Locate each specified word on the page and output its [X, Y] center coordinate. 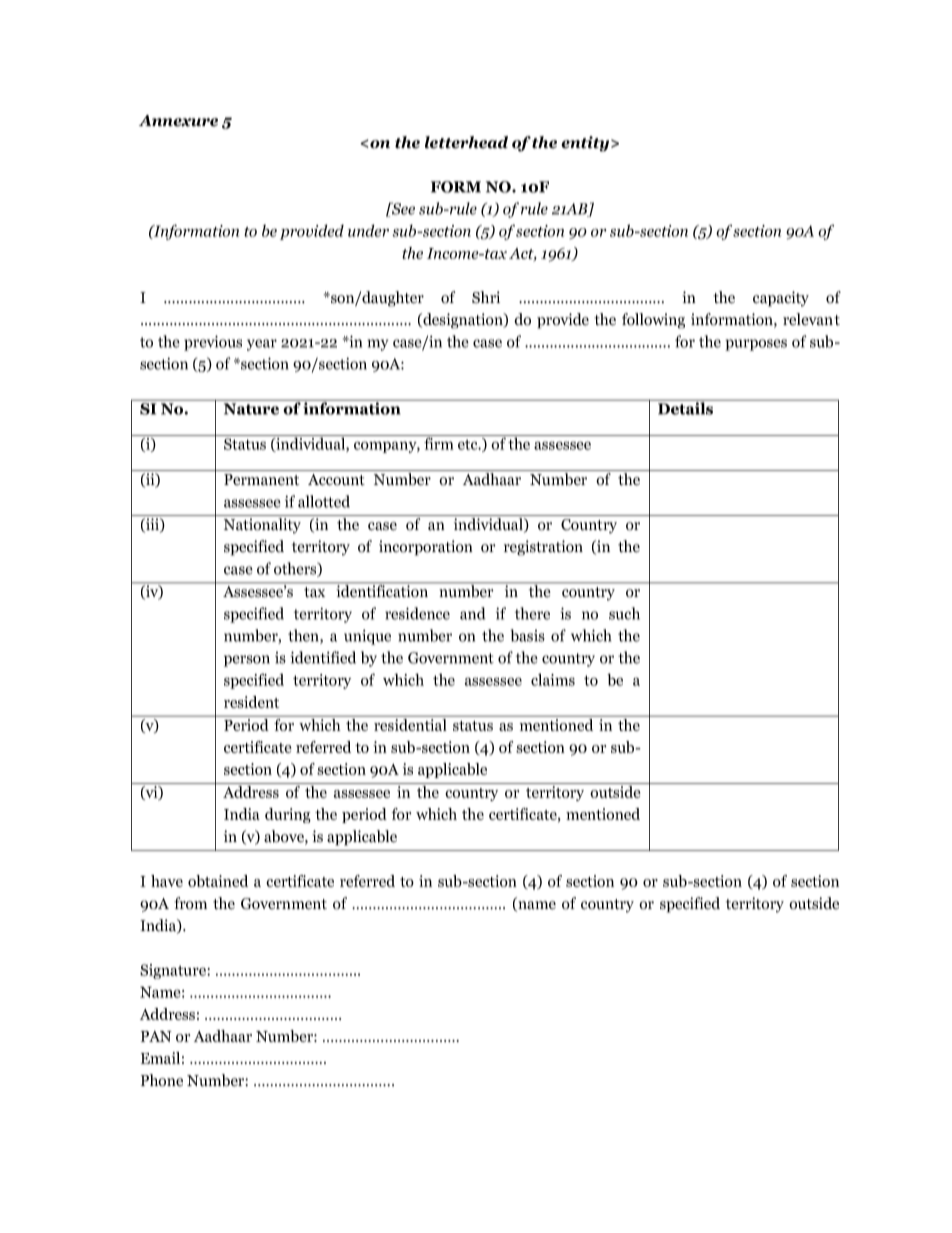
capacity [781, 299]
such [624, 613]
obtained [218, 881]
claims [553, 679]
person [247, 661]
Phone [162, 1080]
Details [686, 407]
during [288, 815]
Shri [486, 297]
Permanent [261, 480]
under [368, 230]
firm [439, 444]
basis [528, 635]
